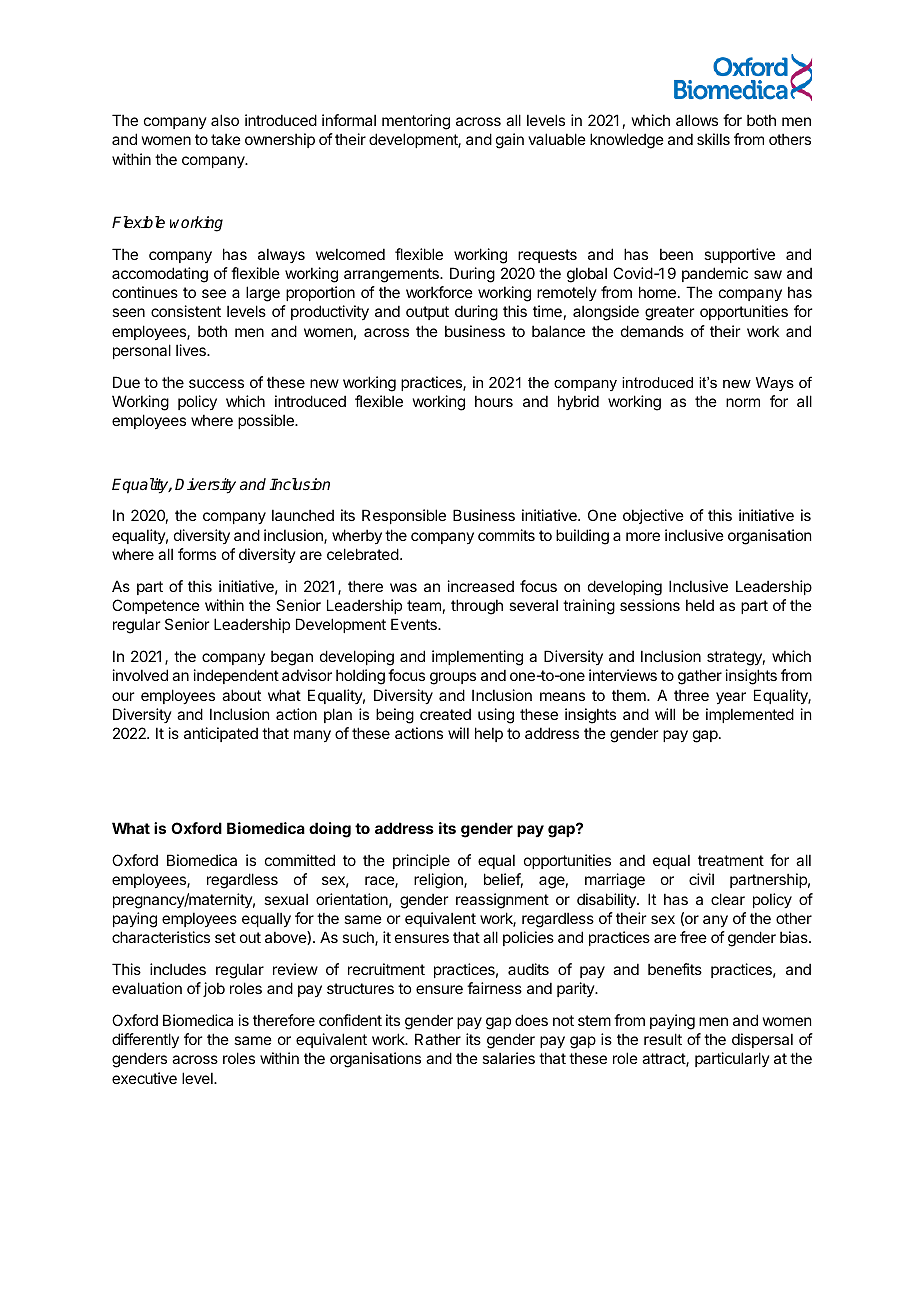 This screenshot has height=1308, width=924. I want to click on through, so click(477, 607).
